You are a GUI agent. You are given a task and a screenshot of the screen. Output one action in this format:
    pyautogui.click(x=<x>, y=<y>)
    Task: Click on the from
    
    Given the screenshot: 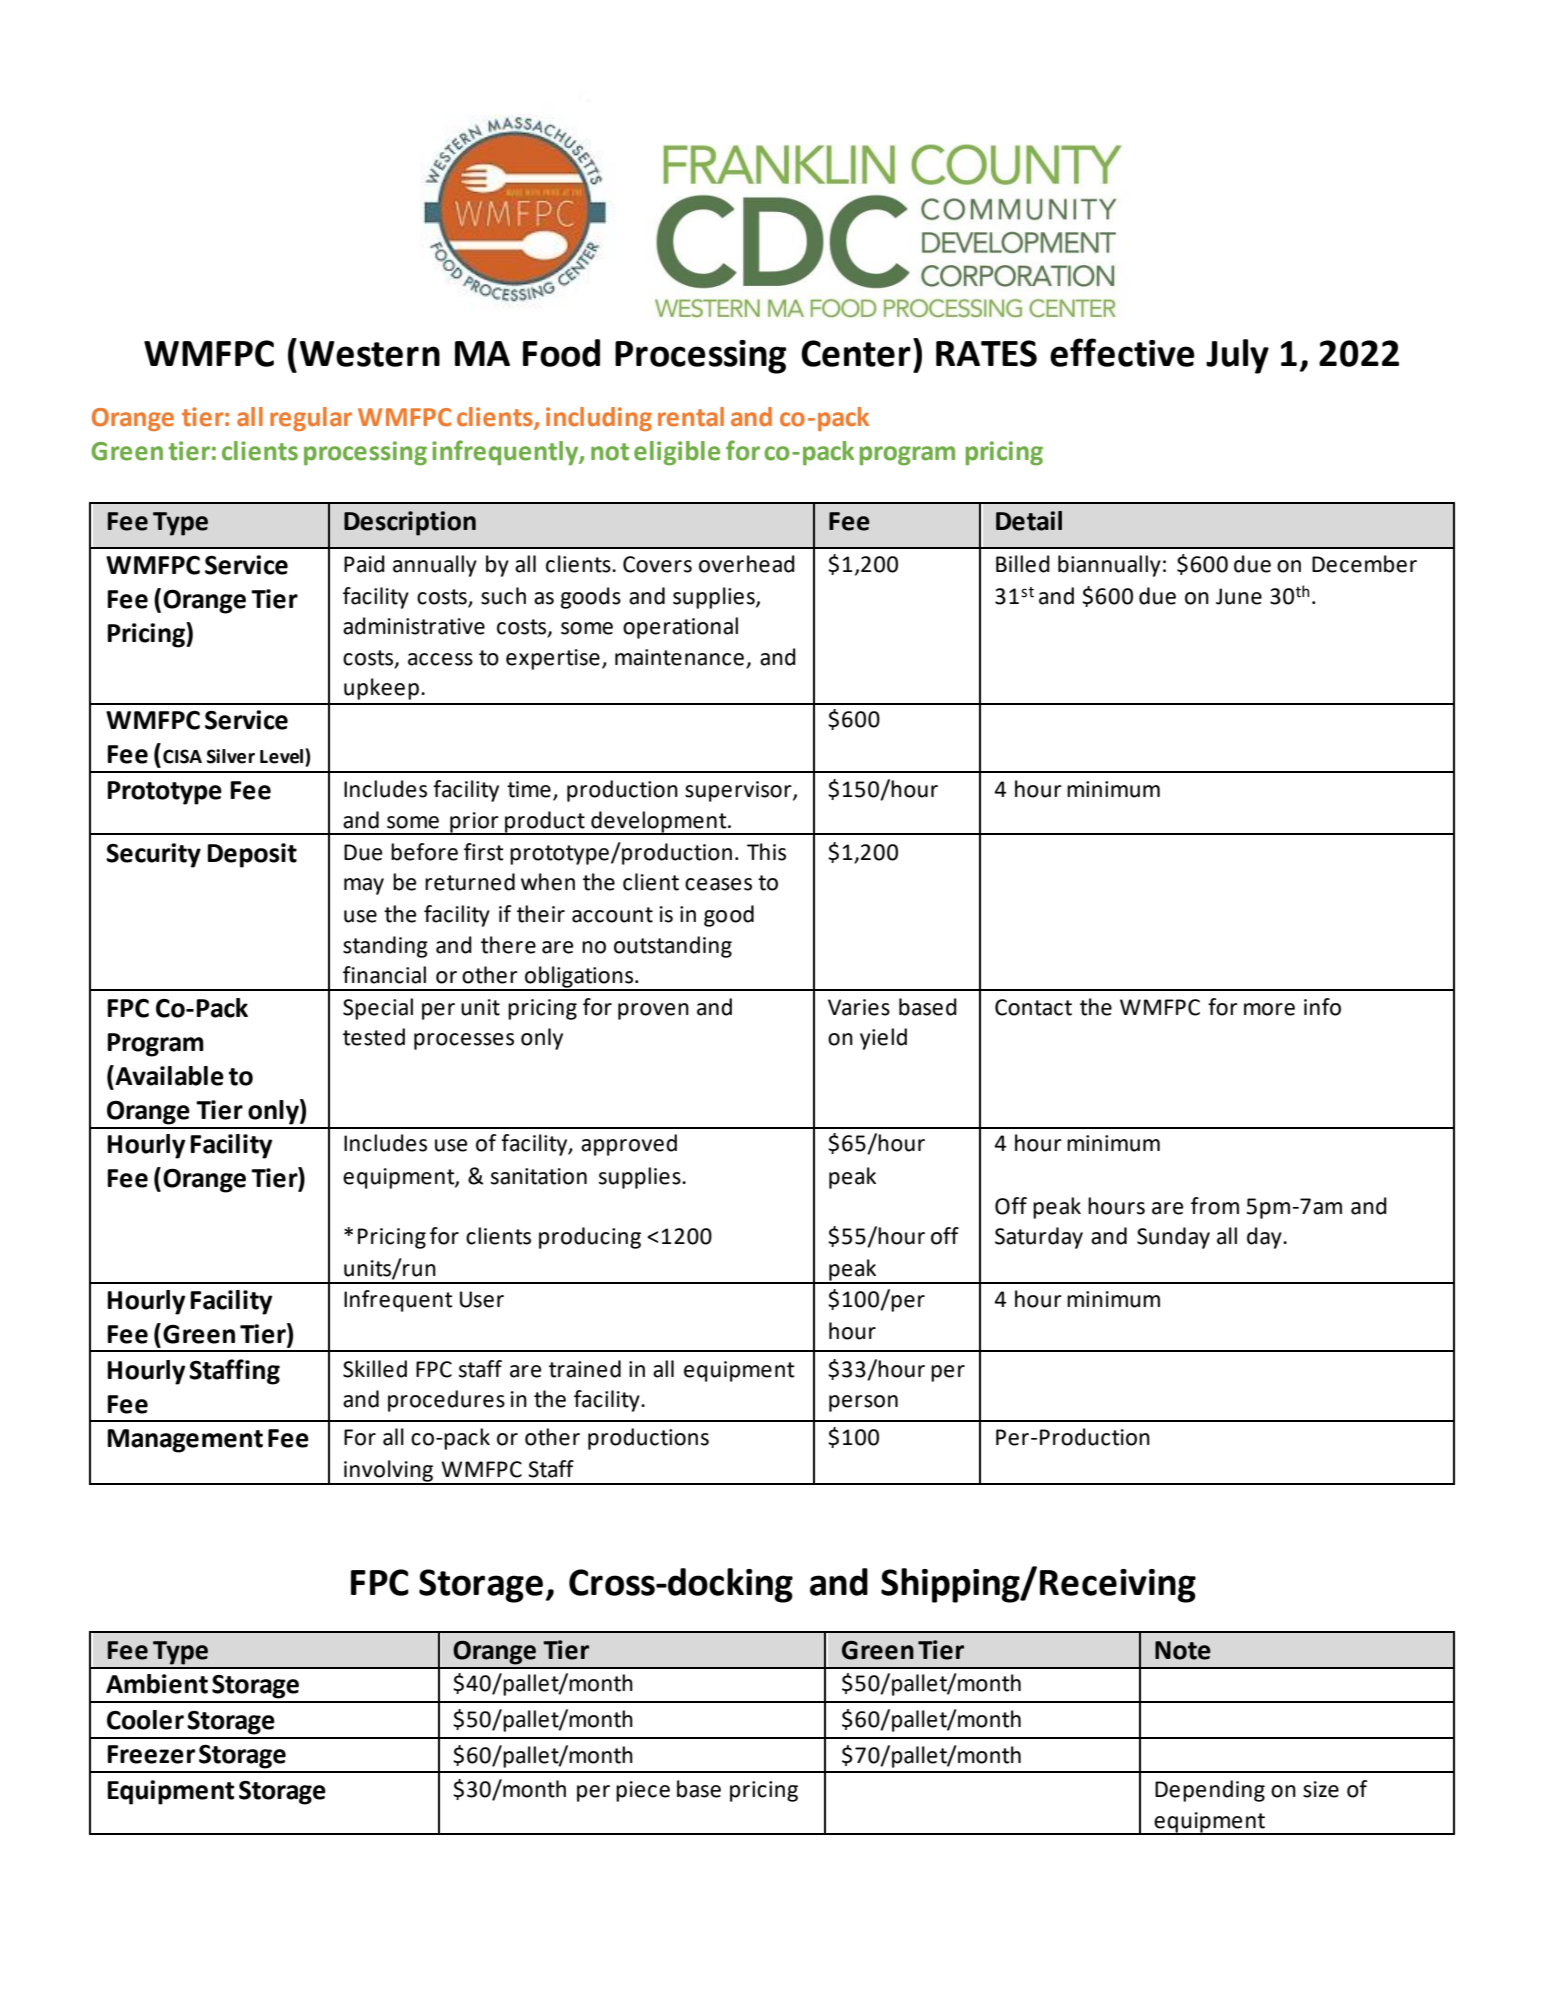 What is the action you would take?
    pyautogui.click(x=1215, y=1206)
